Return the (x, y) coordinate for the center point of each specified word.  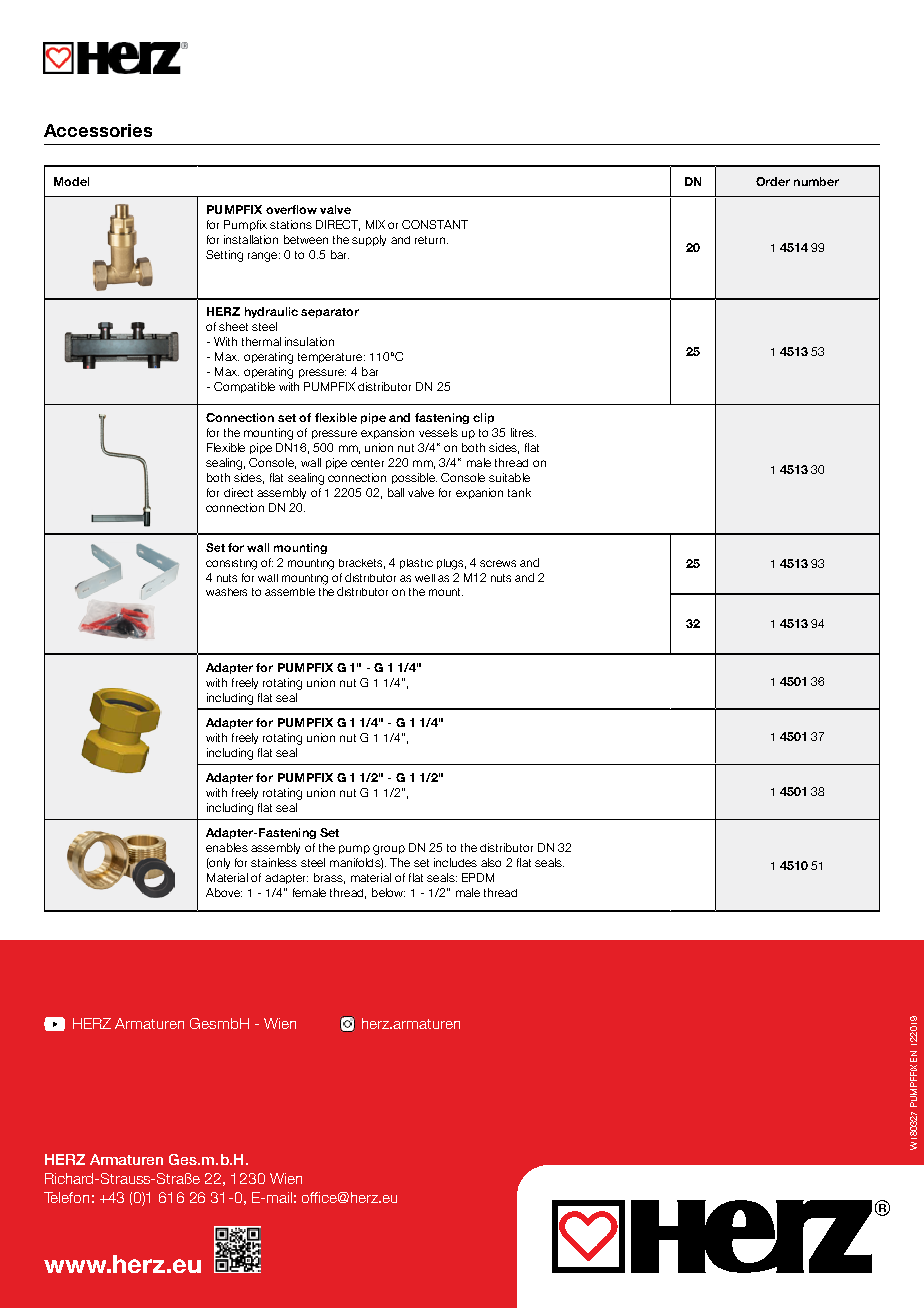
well (425, 578)
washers (226, 592)
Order (773, 181)
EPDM (478, 877)
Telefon (66, 1197)
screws (498, 563)
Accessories (98, 130)
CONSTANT (435, 224)
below (388, 892)
